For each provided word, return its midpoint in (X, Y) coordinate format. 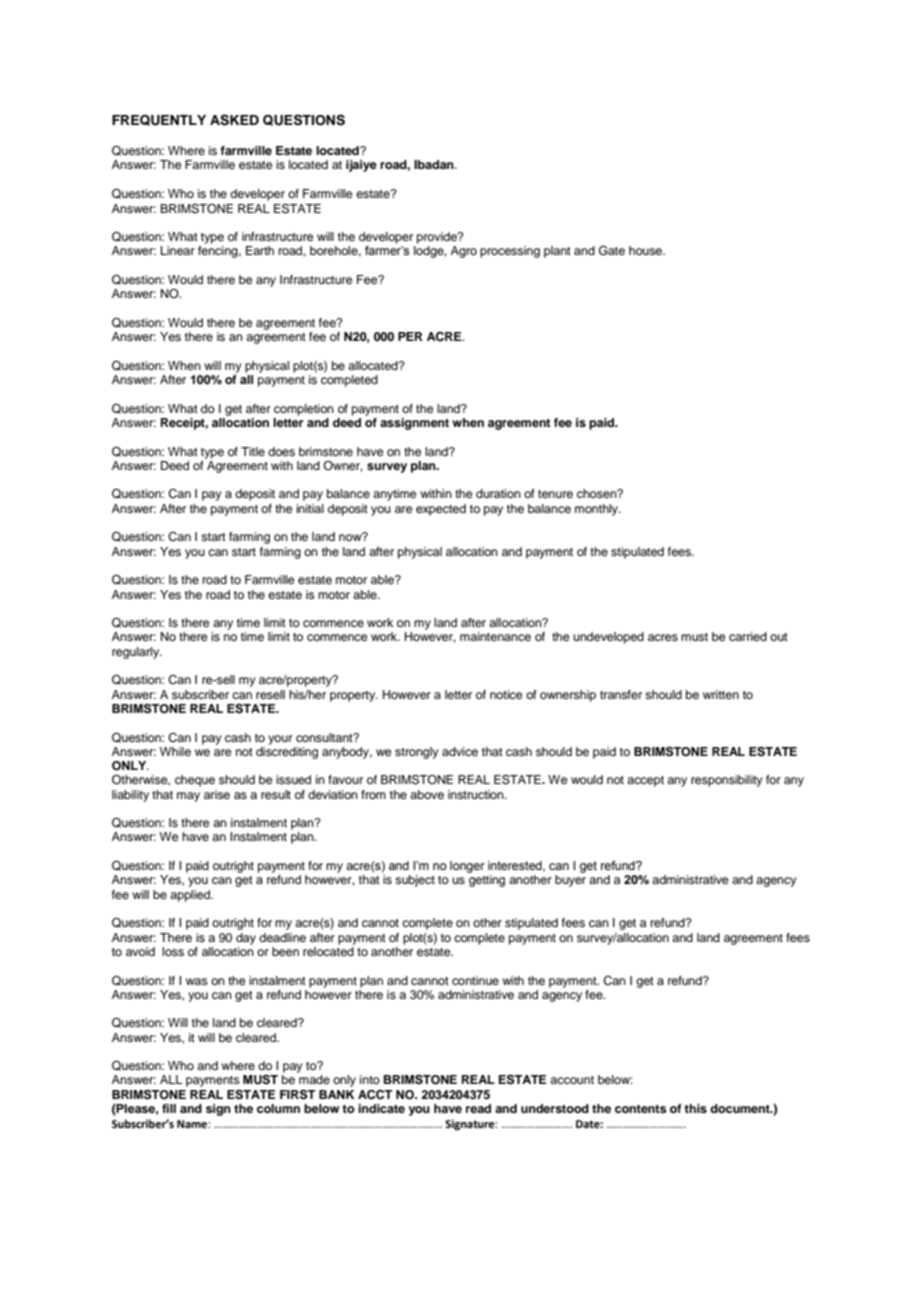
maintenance (495, 636)
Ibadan (435, 164)
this (695, 1108)
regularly (137, 653)
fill (169, 1108)
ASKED (234, 120)
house (647, 250)
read (478, 1108)
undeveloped (608, 638)
